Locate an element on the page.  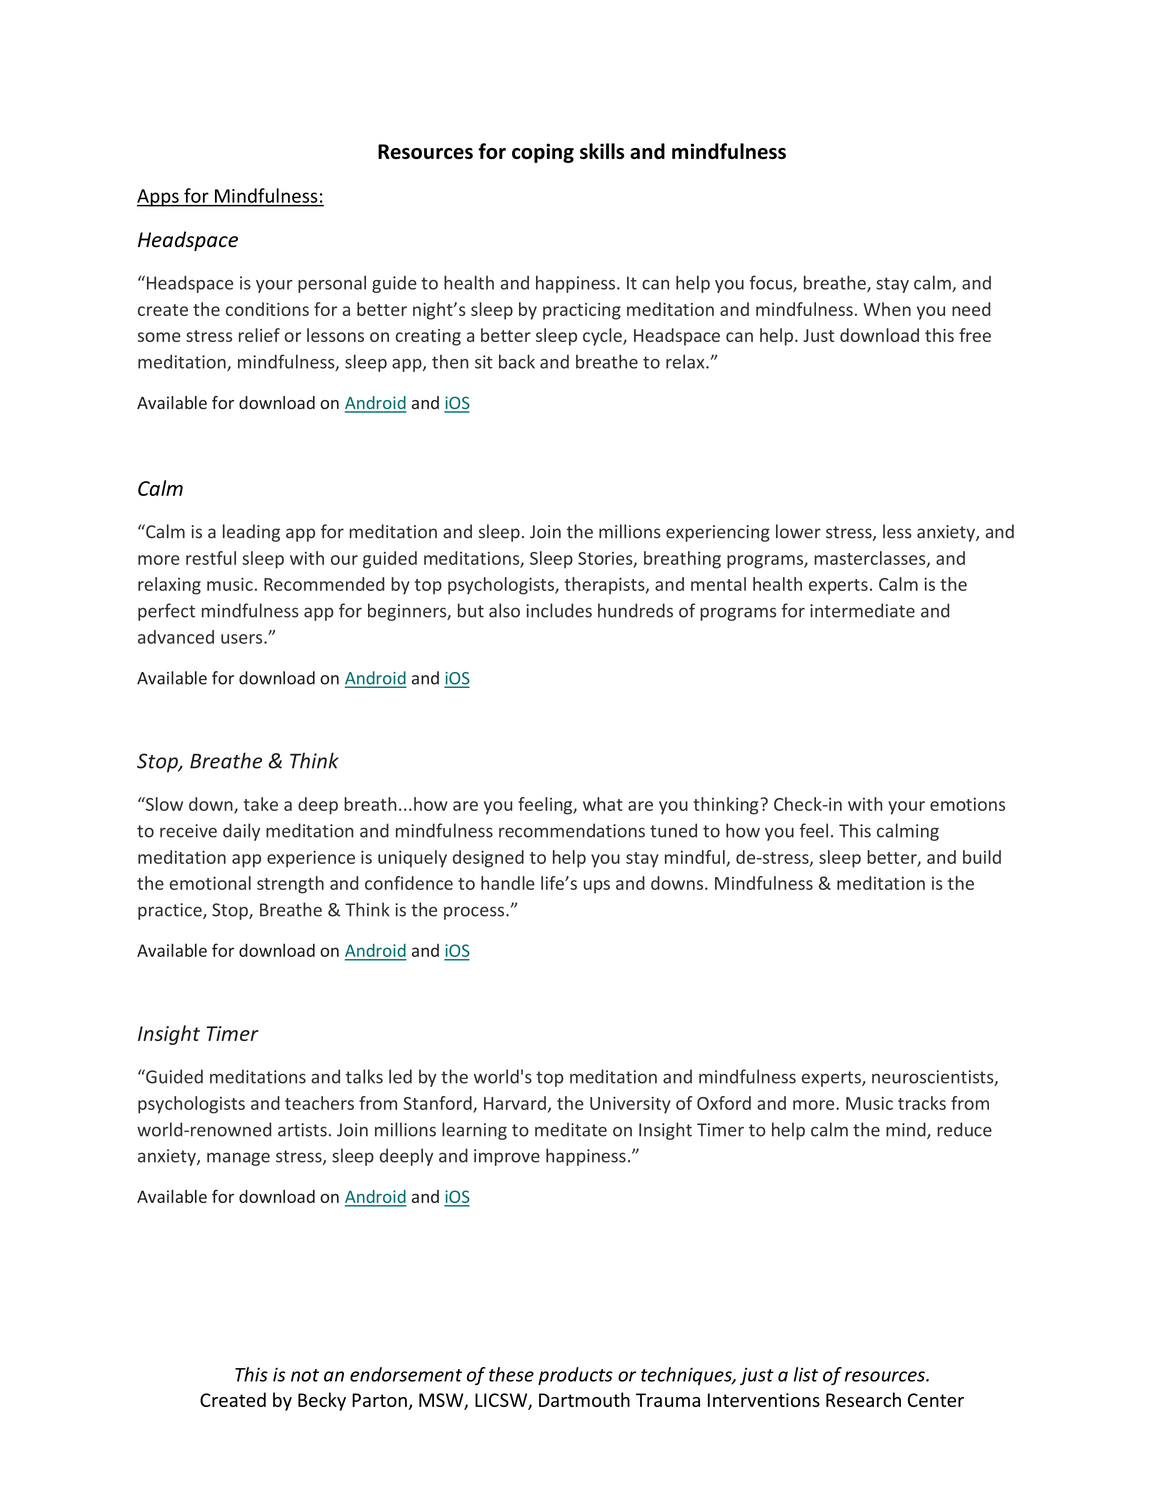
Apps is located at coordinates (159, 198).
